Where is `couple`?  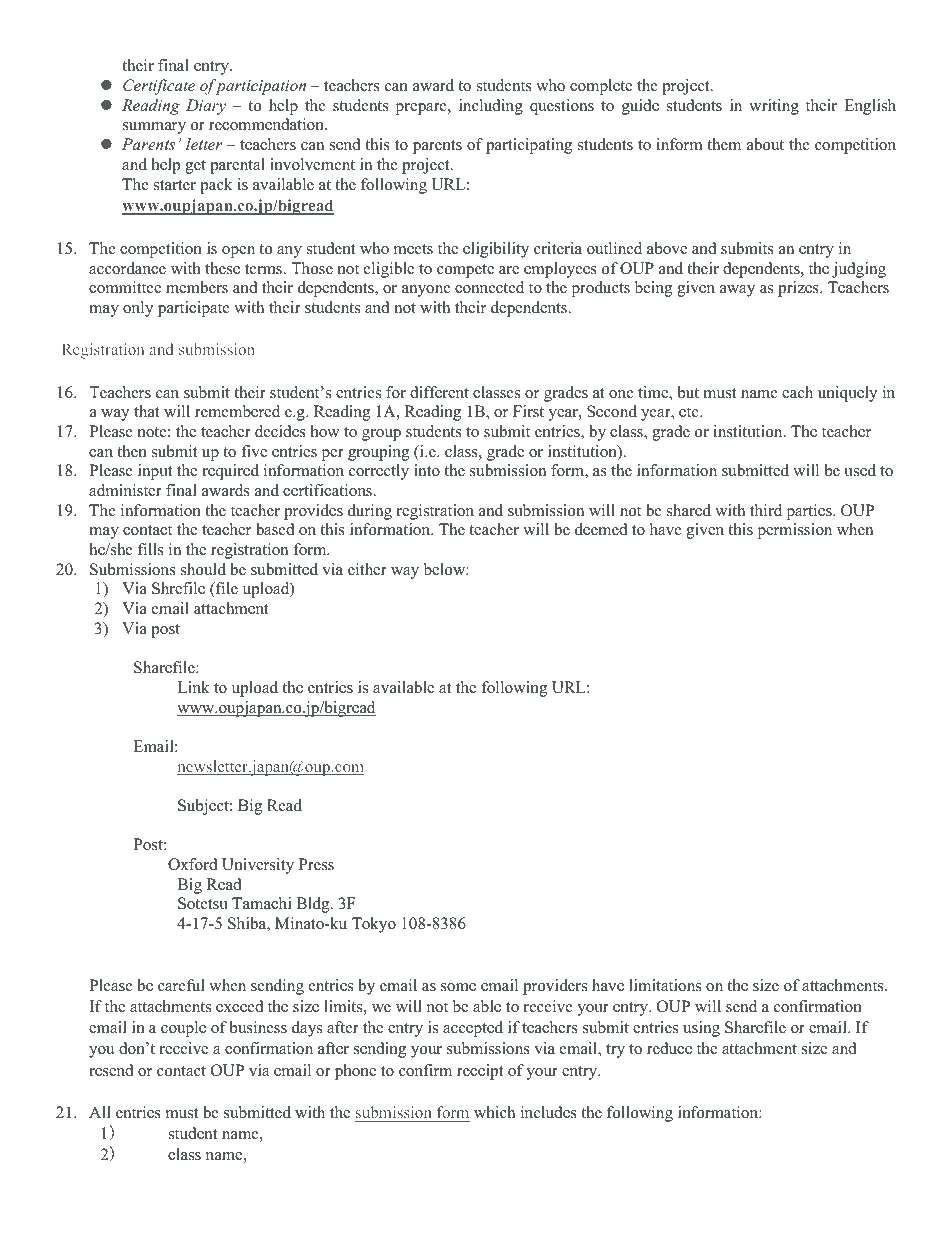
couple is located at coordinates (183, 1029).
